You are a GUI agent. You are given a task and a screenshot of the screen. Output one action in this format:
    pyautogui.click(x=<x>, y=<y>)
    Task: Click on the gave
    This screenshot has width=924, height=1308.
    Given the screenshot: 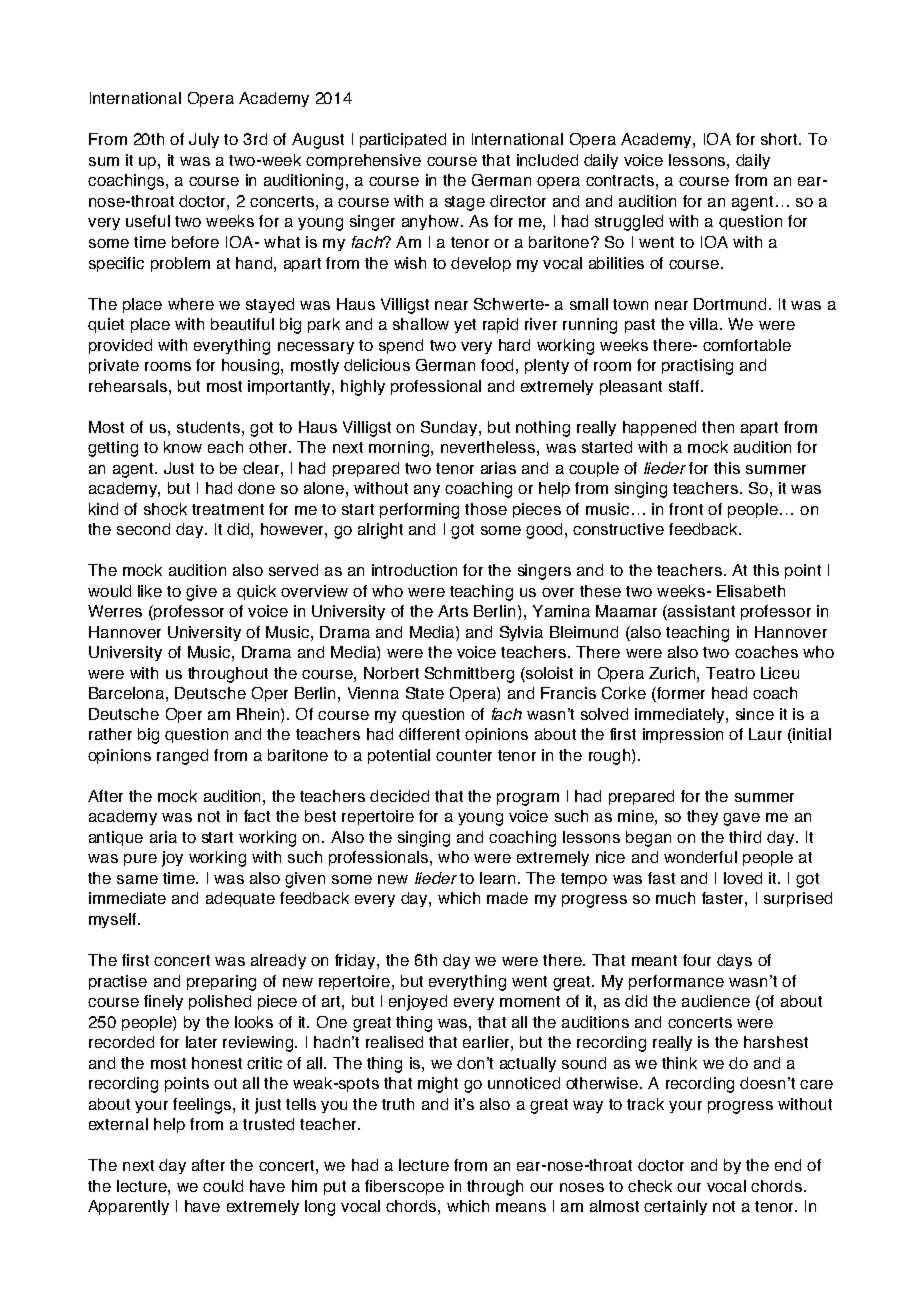 What is the action you would take?
    pyautogui.click(x=741, y=819)
